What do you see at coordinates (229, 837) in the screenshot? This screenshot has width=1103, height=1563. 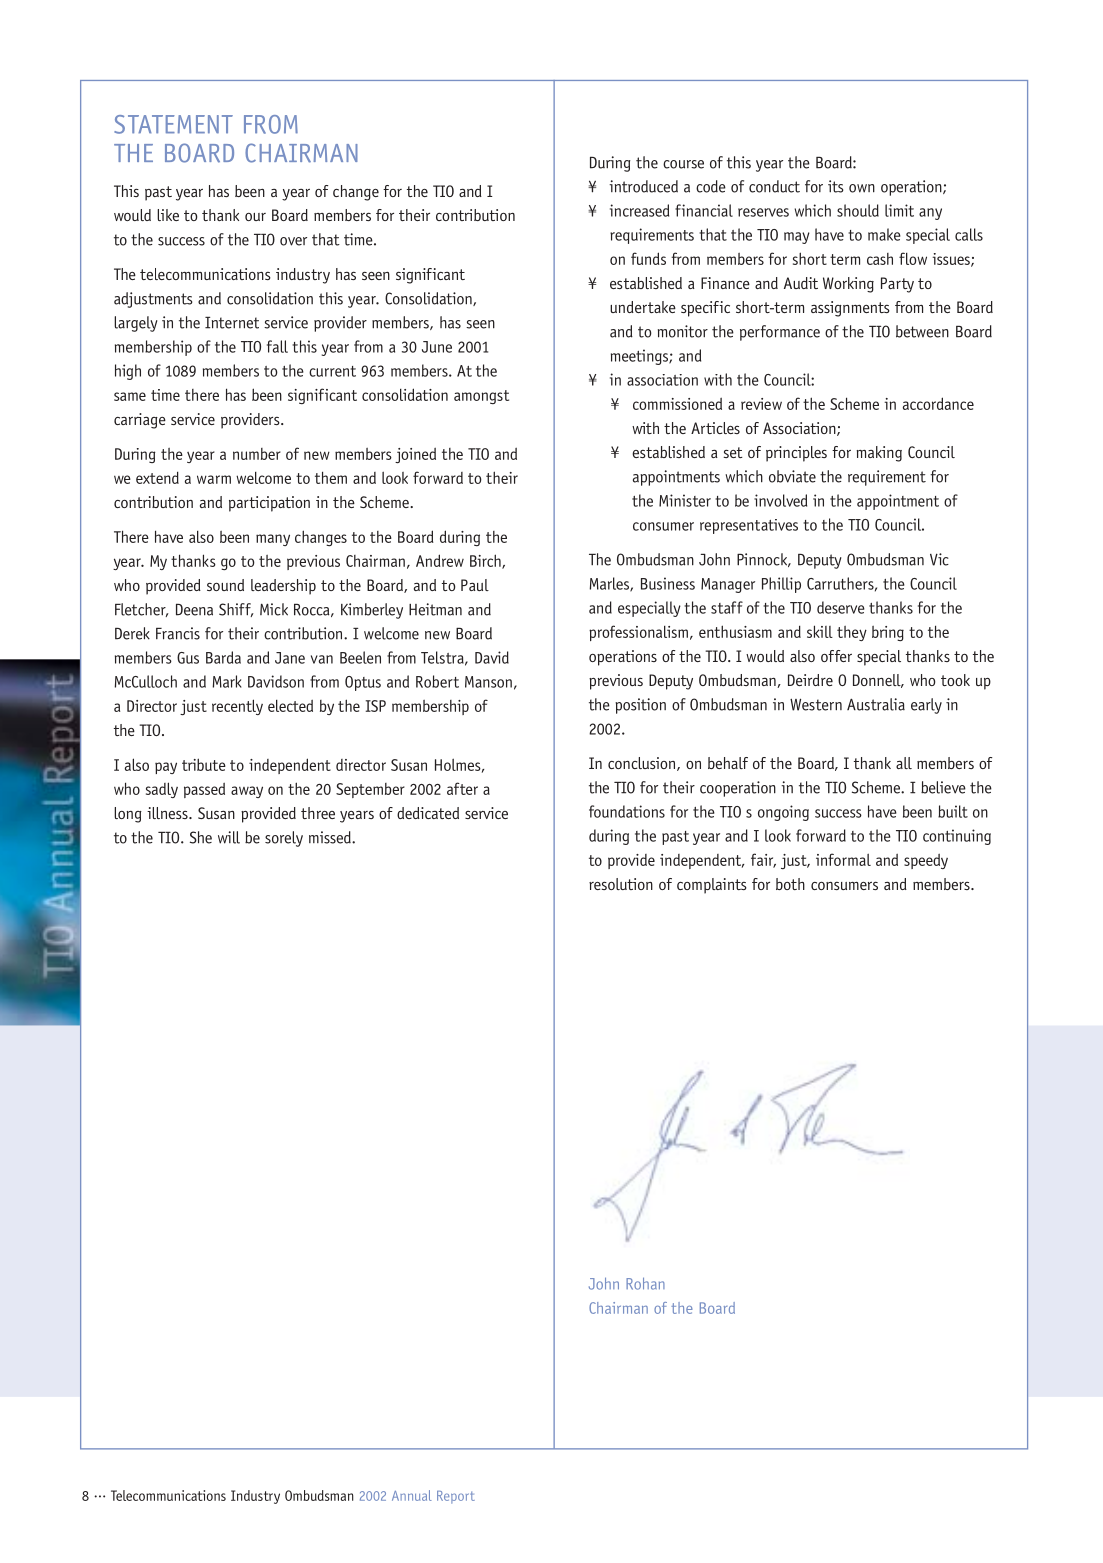 I see `will` at bounding box center [229, 837].
